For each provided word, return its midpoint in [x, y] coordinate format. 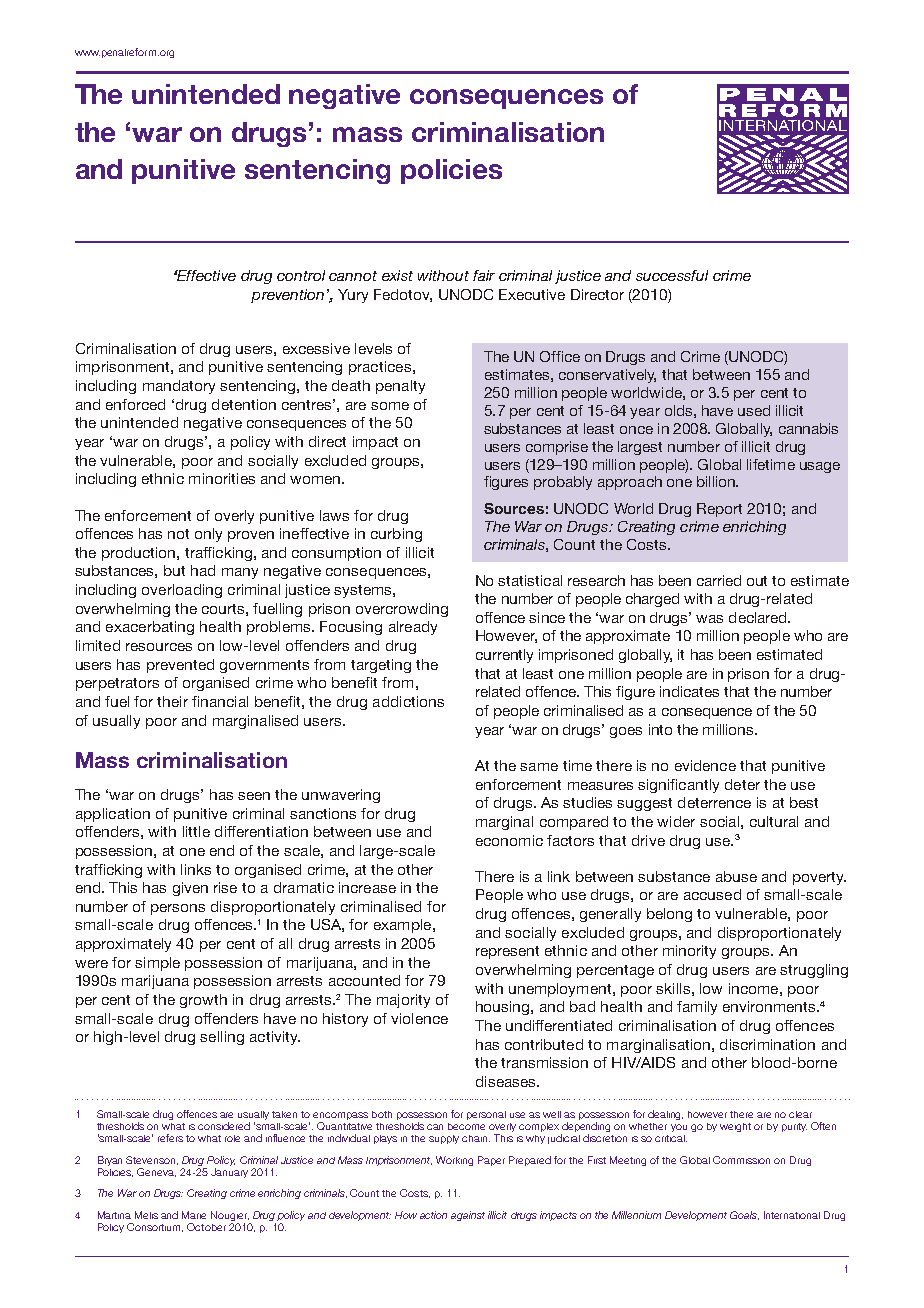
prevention [287, 296]
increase [367, 887]
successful [672, 275]
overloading [182, 591]
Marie [194, 1215]
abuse [736, 876]
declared [759, 617]
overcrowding [402, 610]
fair [484, 275]
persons [178, 909]
